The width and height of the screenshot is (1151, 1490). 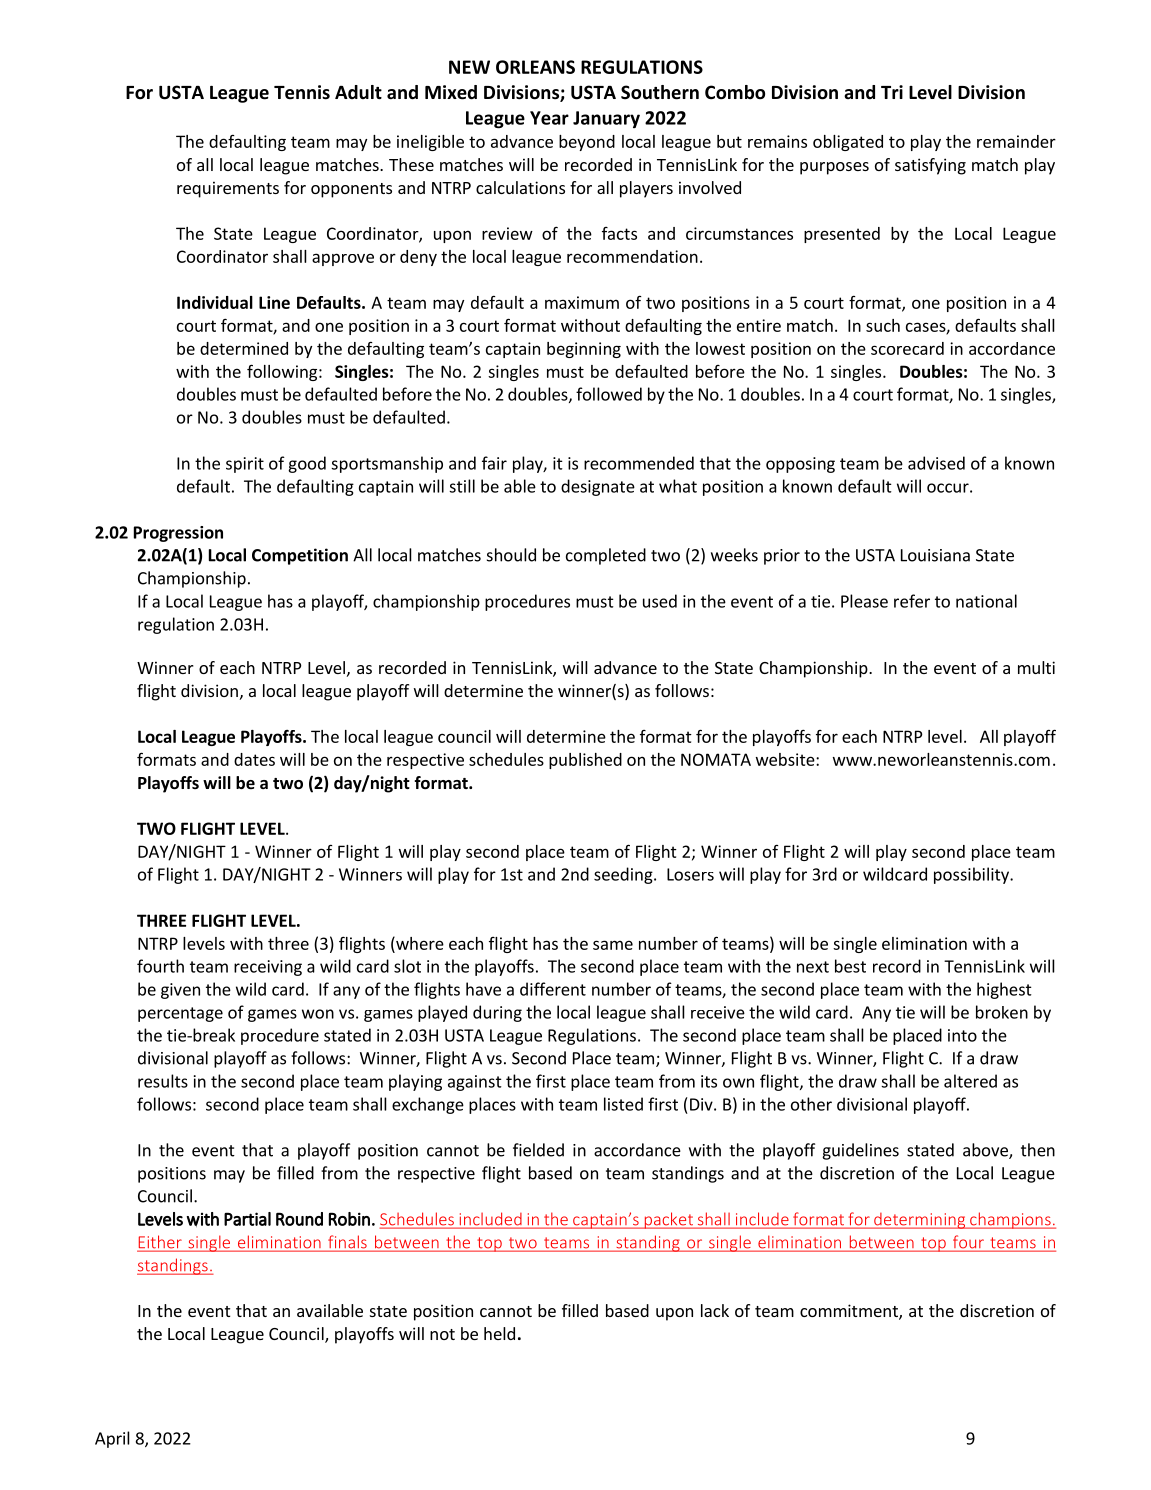 I want to click on April, so click(x=112, y=1439).
